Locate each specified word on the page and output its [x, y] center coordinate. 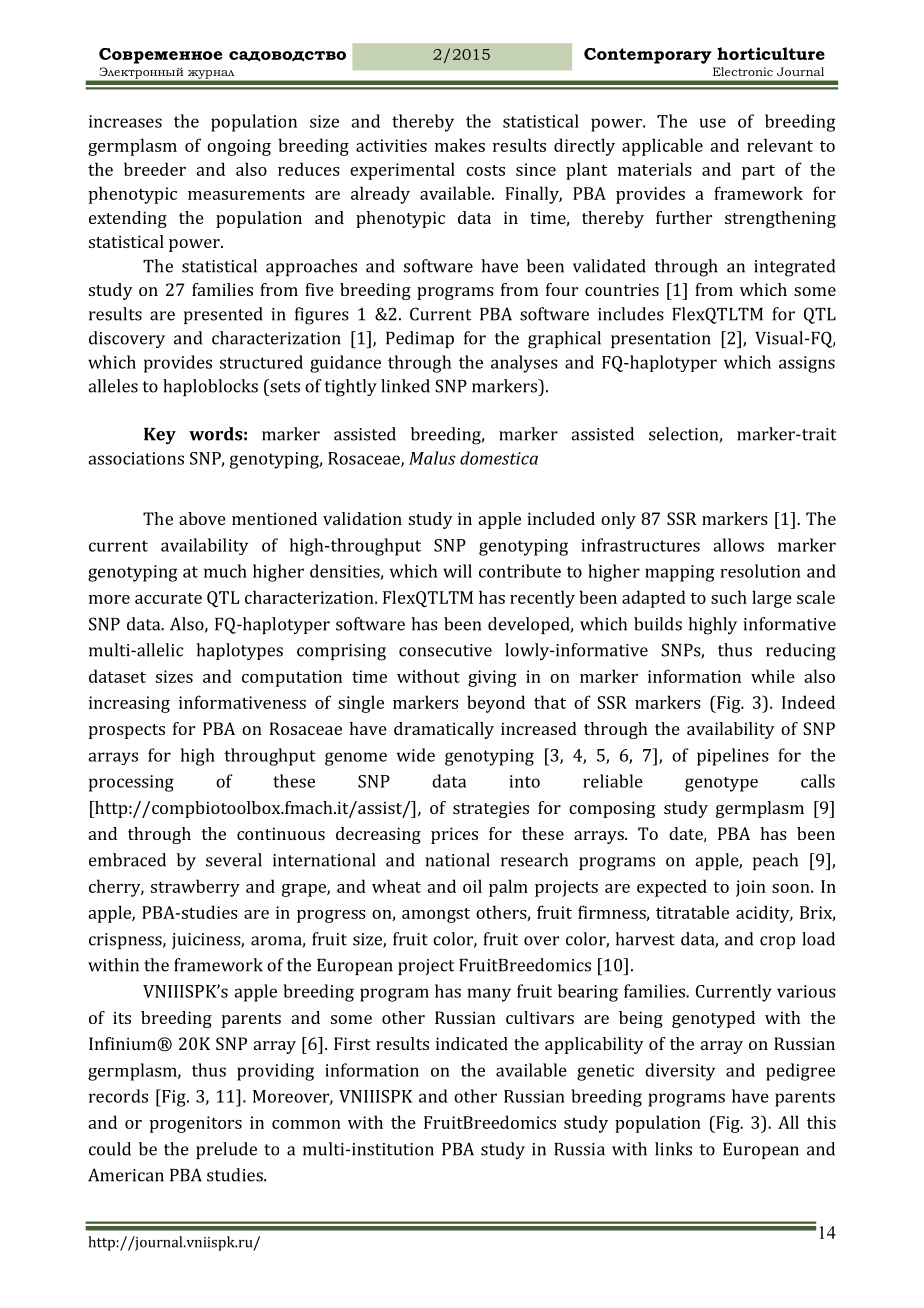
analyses [524, 364]
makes [460, 145]
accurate [168, 598]
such [729, 597]
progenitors [196, 1124]
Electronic [743, 71]
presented [223, 315]
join [751, 888]
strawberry [195, 888]
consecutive [445, 650]
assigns [807, 364]
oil [472, 886]
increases [125, 121]
